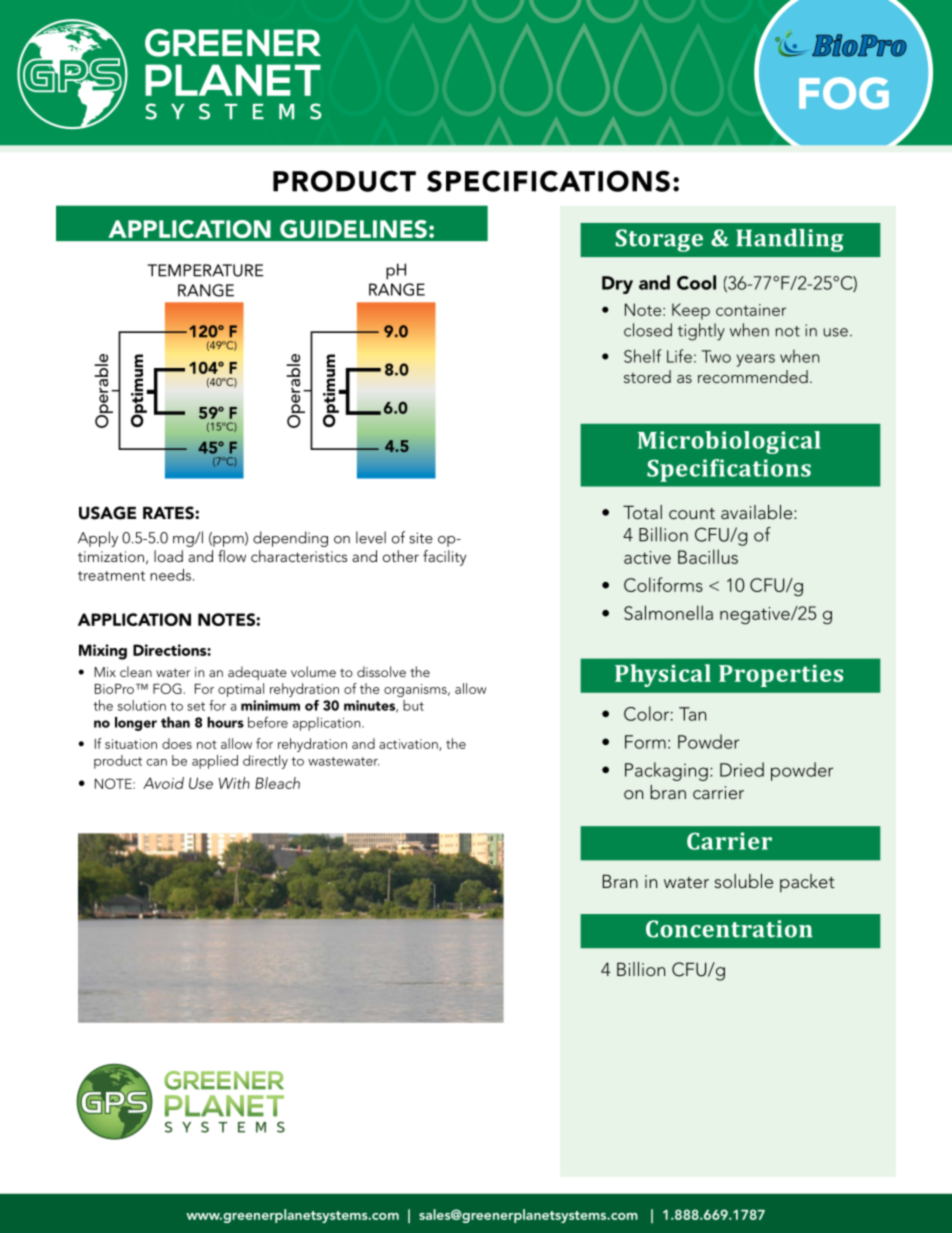  Describe the element at coordinates (708, 556) in the screenshot. I see `Bacillus` at that location.
